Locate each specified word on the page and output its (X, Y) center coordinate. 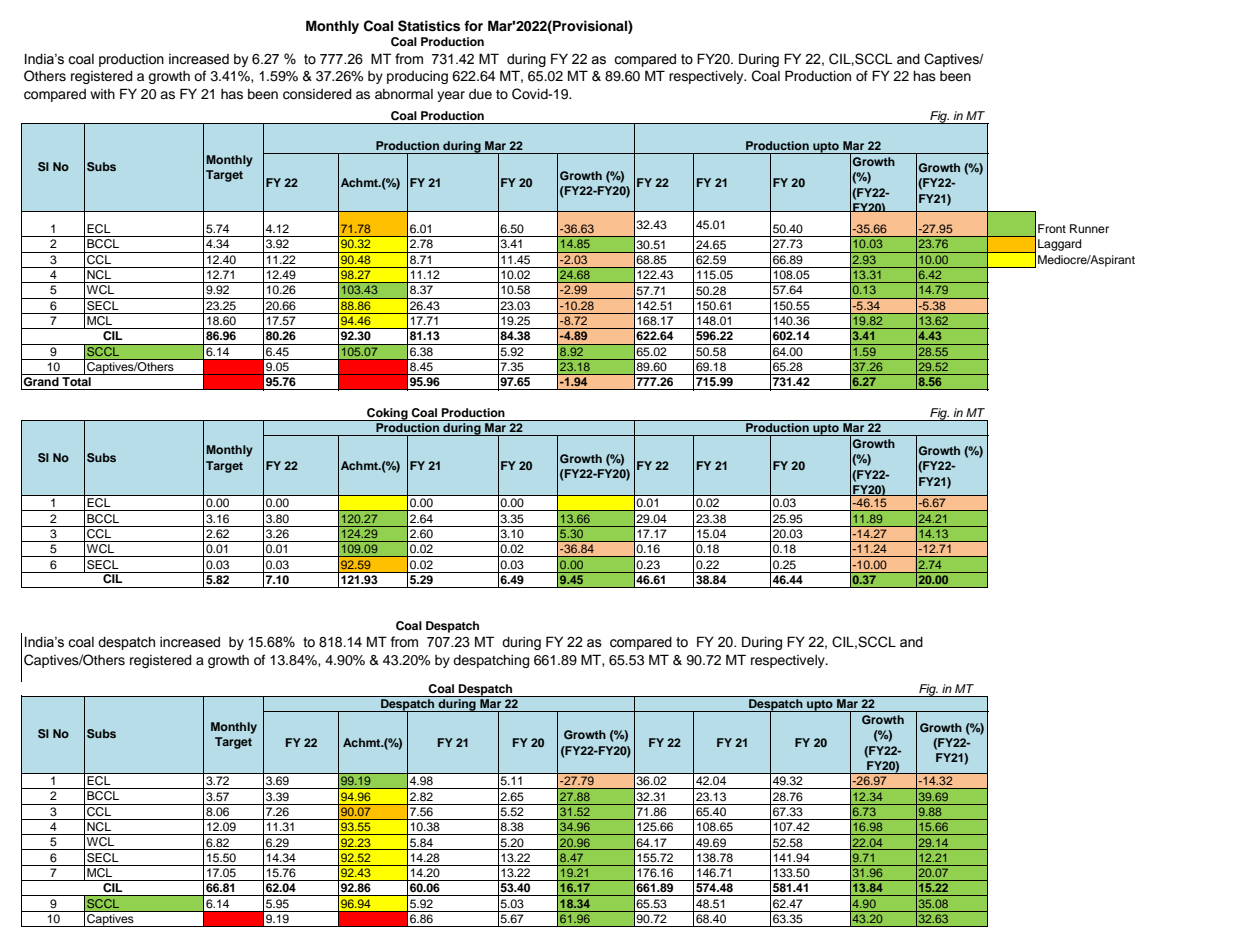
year (451, 96)
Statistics (429, 26)
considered (317, 94)
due (480, 94)
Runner (1089, 228)
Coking (387, 414)
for (473, 26)
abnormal (404, 94)
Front (1052, 228)
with (102, 94)
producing (417, 77)
